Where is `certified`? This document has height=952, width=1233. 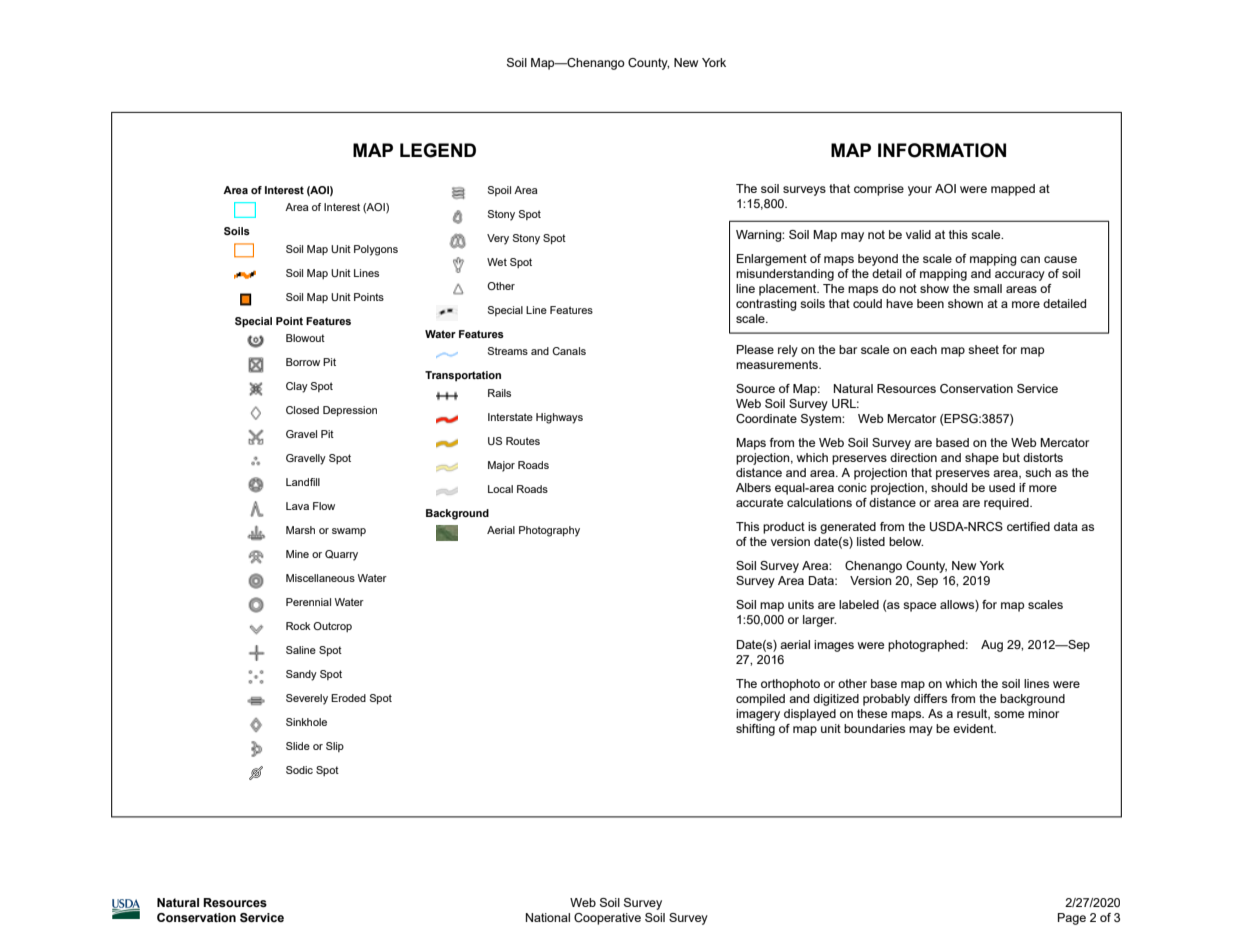
certified is located at coordinates (1028, 526).
